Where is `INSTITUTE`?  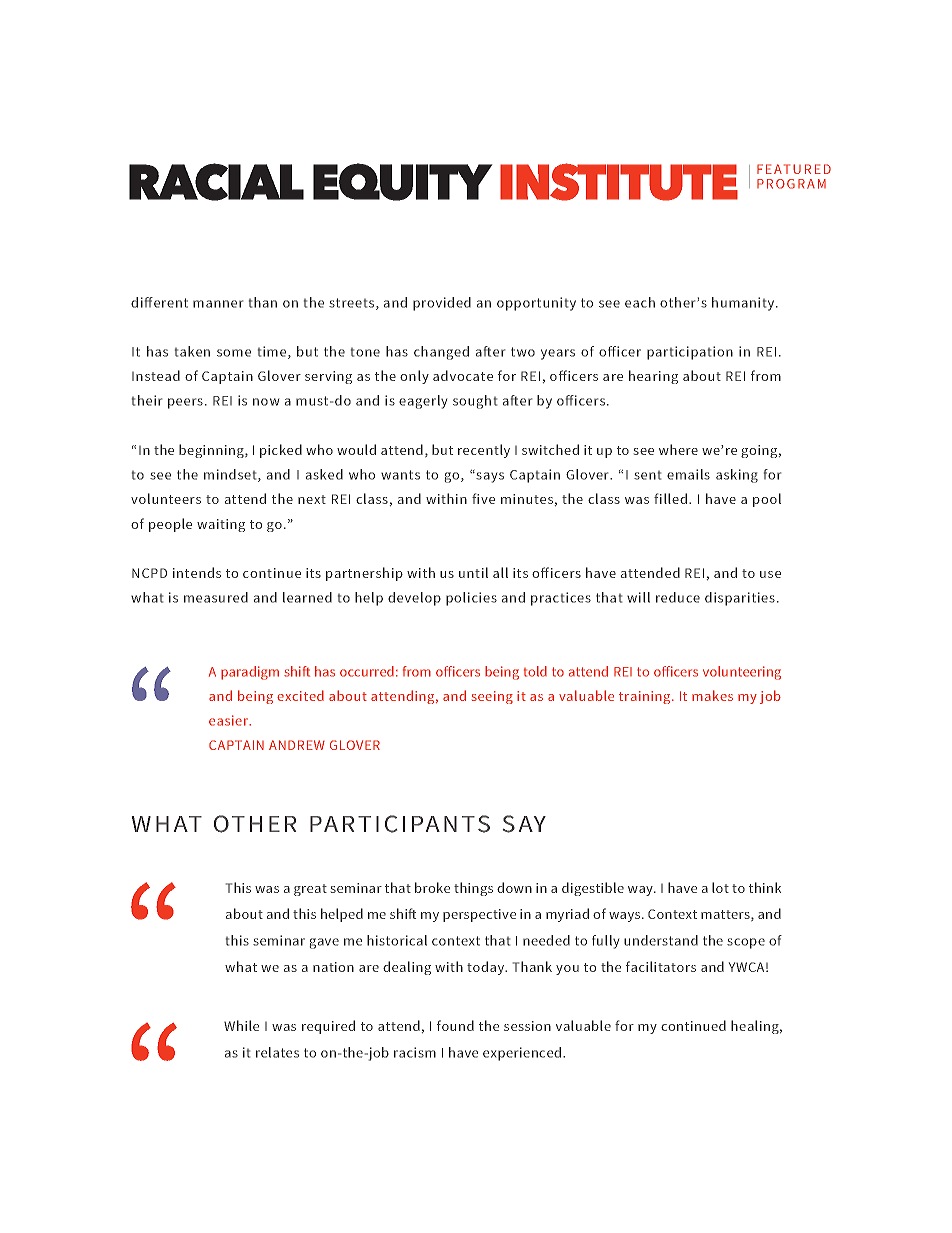 INSTITUTE is located at coordinates (619, 182).
